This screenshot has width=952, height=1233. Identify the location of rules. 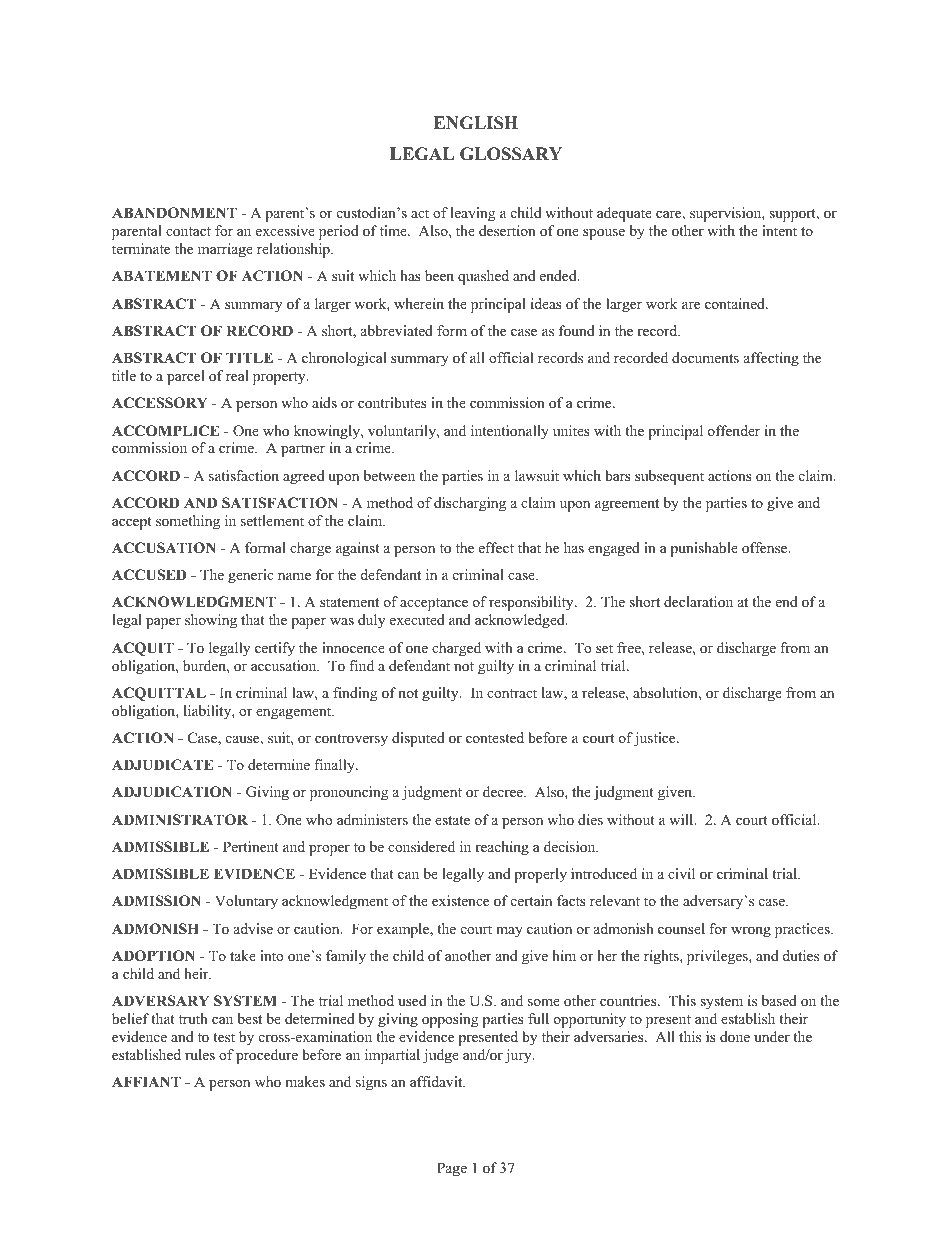
(200, 1054).
